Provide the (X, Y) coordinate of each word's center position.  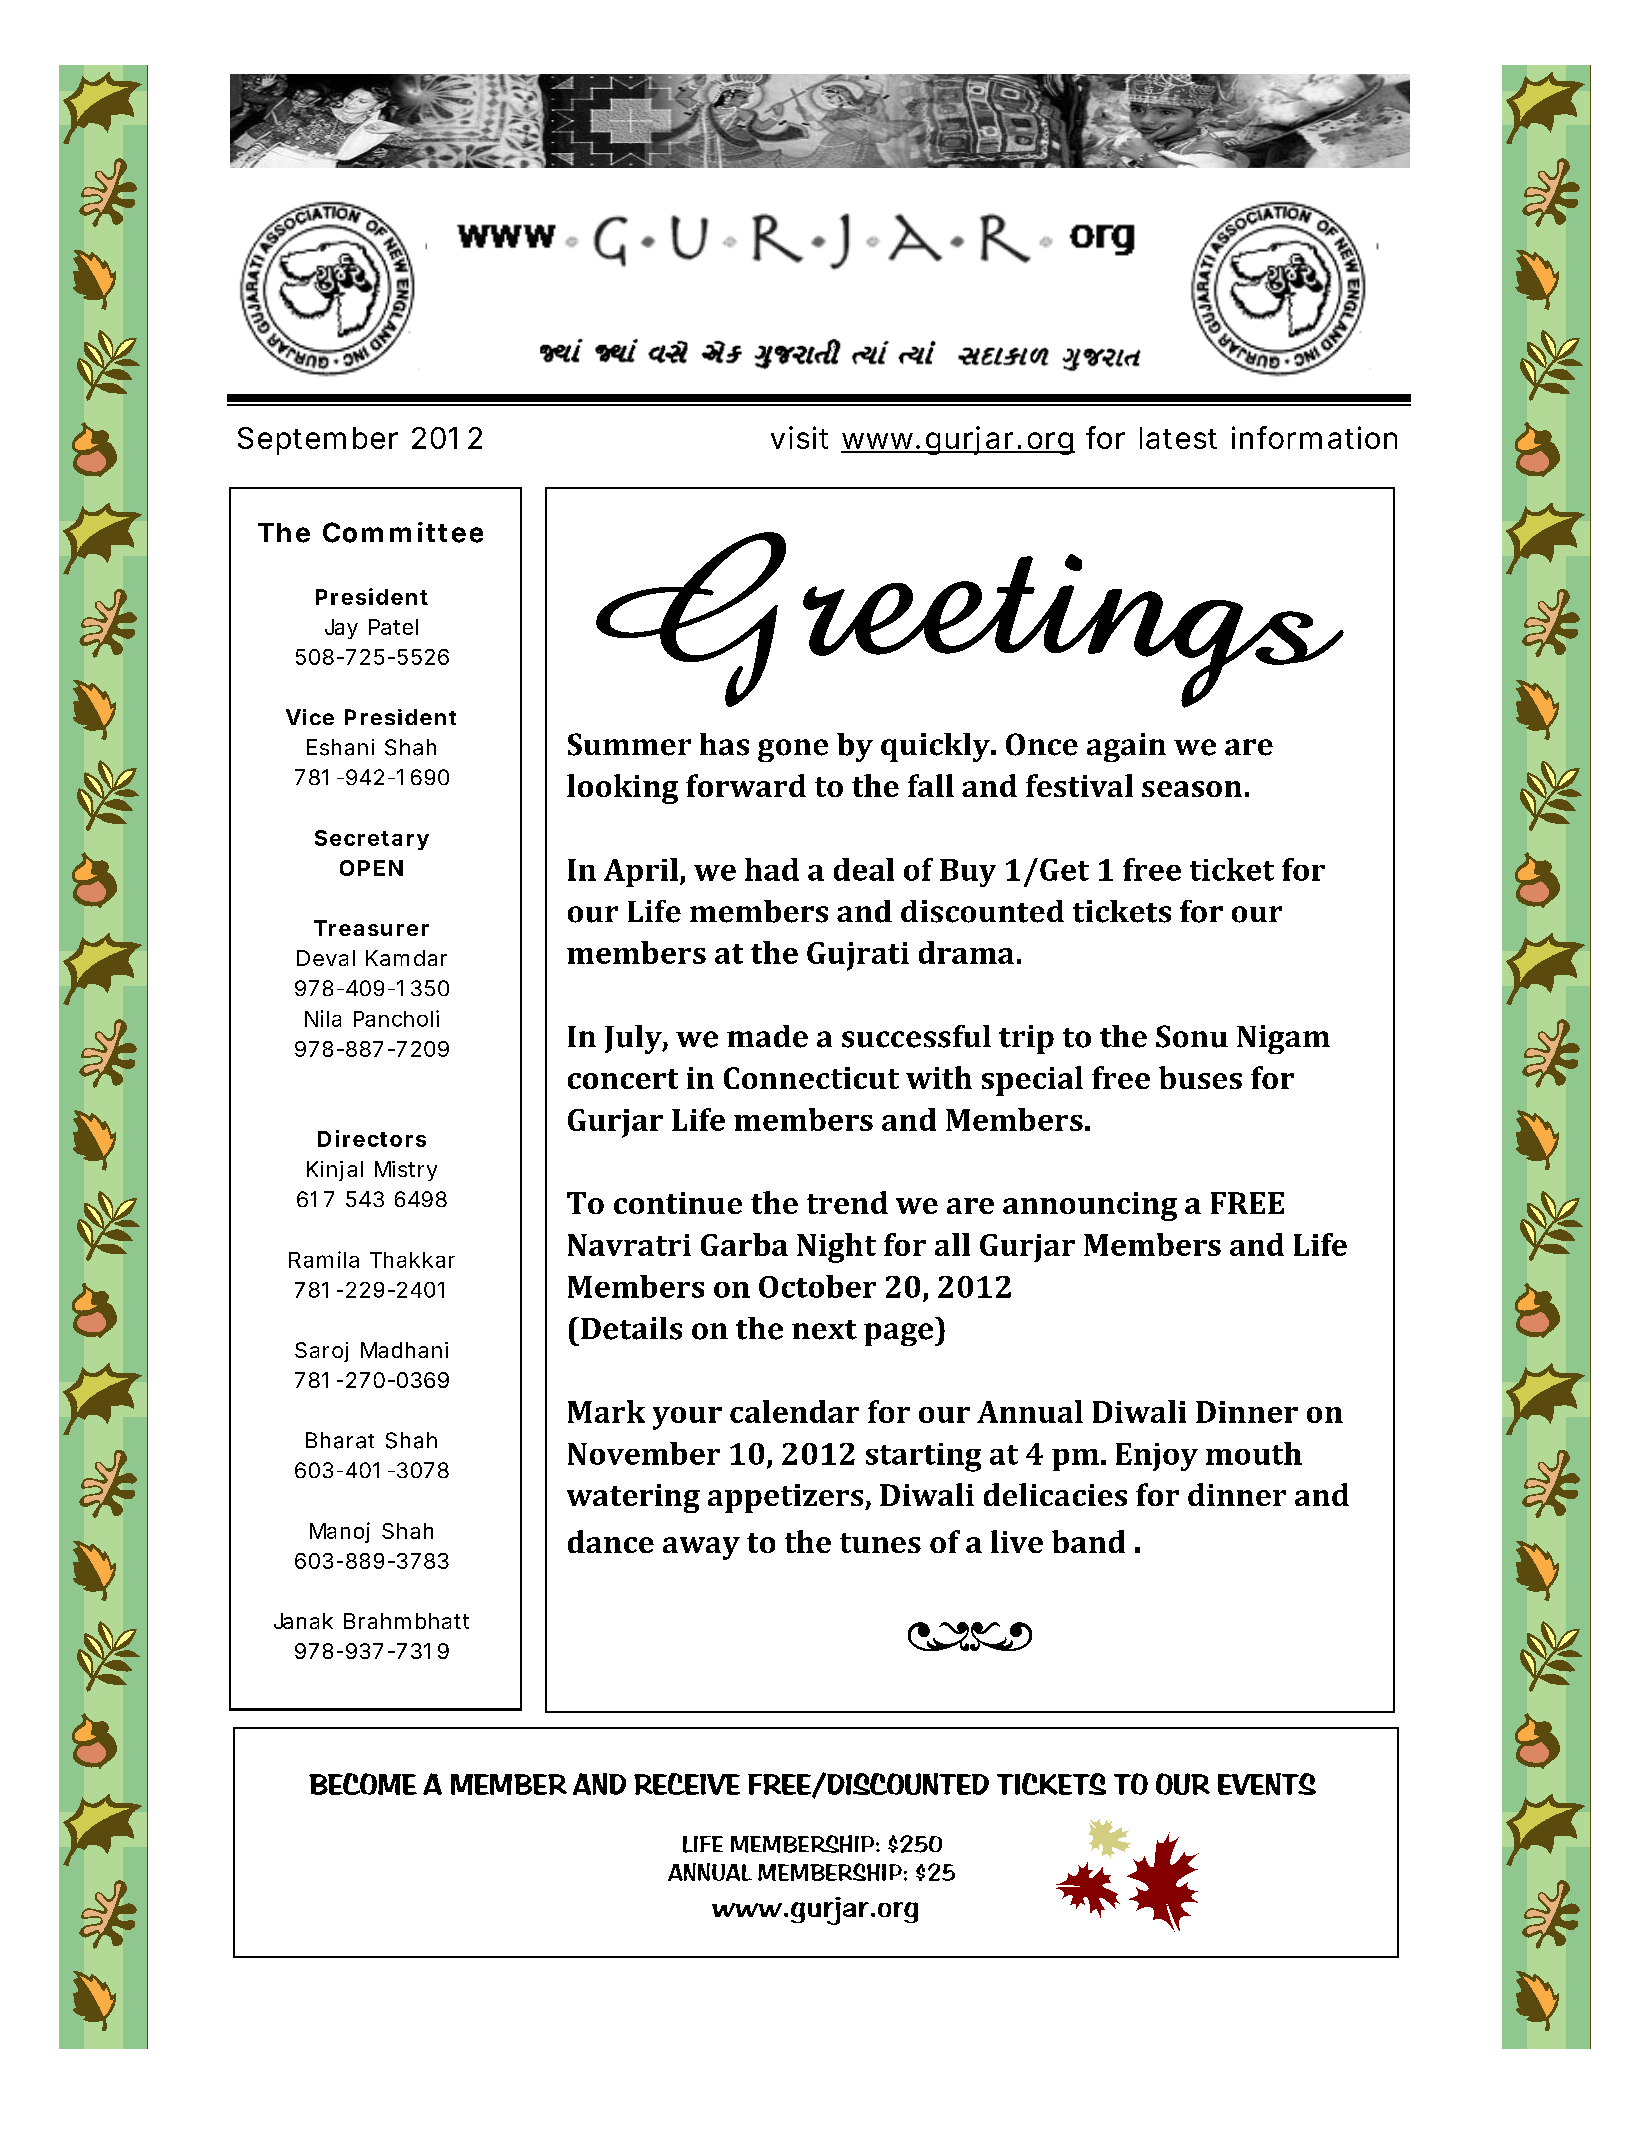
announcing (1090, 1206)
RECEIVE (687, 1784)
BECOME (363, 1784)
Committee (403, 532)
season (1192, 789)
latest (1178, 438)
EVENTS (1267, 1784)
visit (799, 437)
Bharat (340, 1440)
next (824, 1330)
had (772, 869)
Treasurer (371, 928)
